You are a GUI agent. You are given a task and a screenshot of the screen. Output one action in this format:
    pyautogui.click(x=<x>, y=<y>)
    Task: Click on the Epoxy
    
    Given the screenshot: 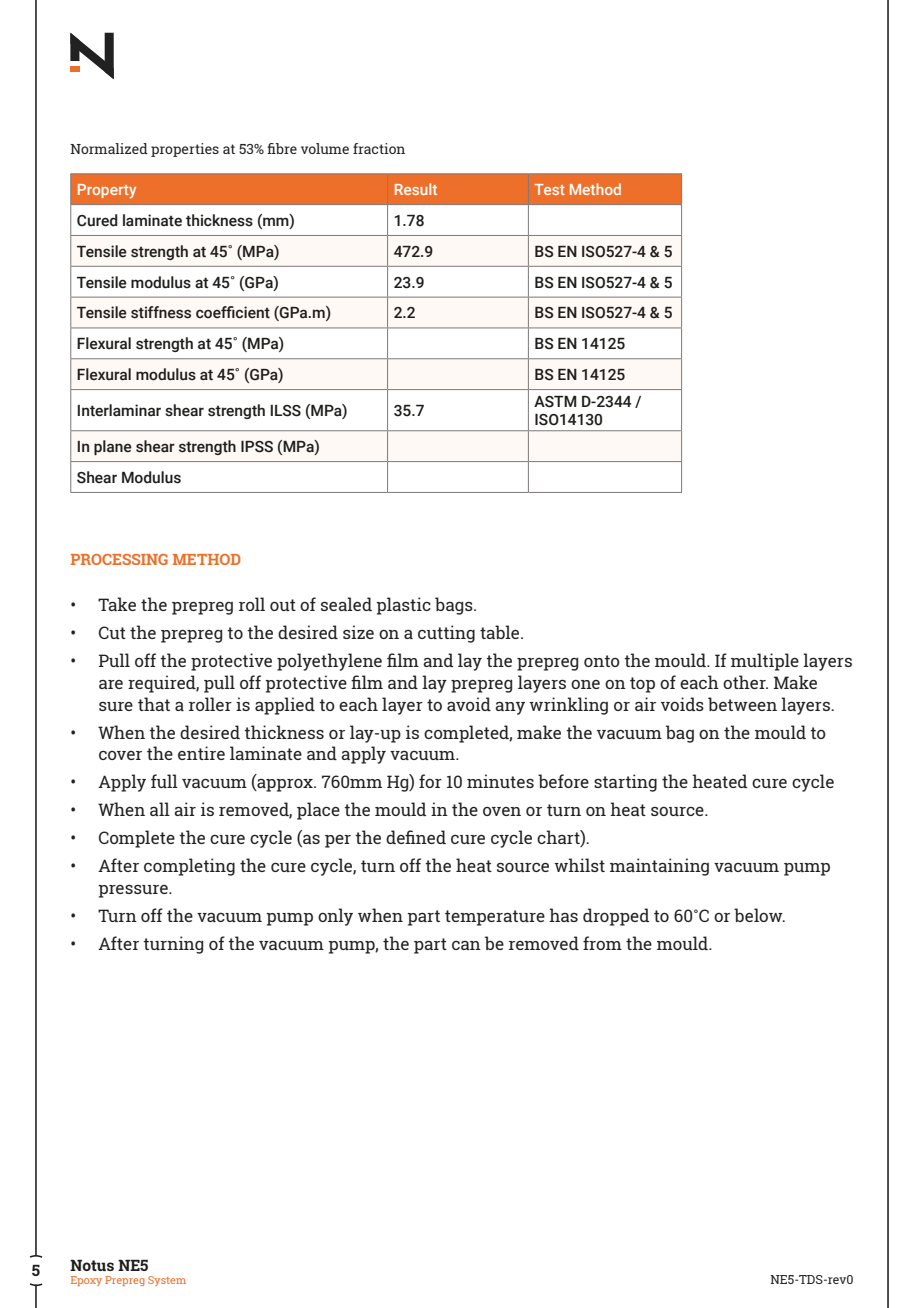 What is the action you would take?
    pyautogui.click(x=86, y=1281)
